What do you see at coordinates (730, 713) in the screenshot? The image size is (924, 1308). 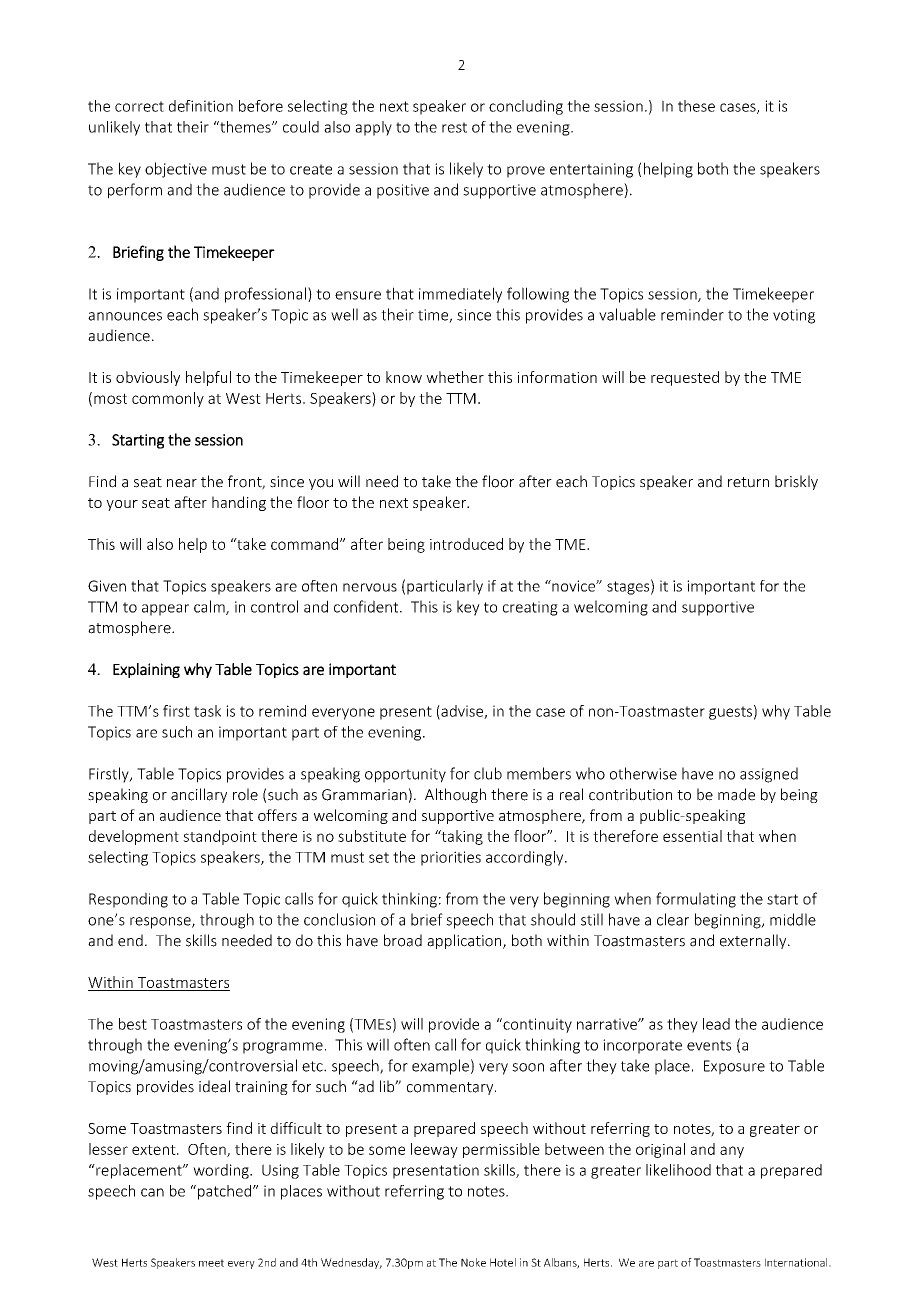 I see `guests` at bounding box center [730, 713].
